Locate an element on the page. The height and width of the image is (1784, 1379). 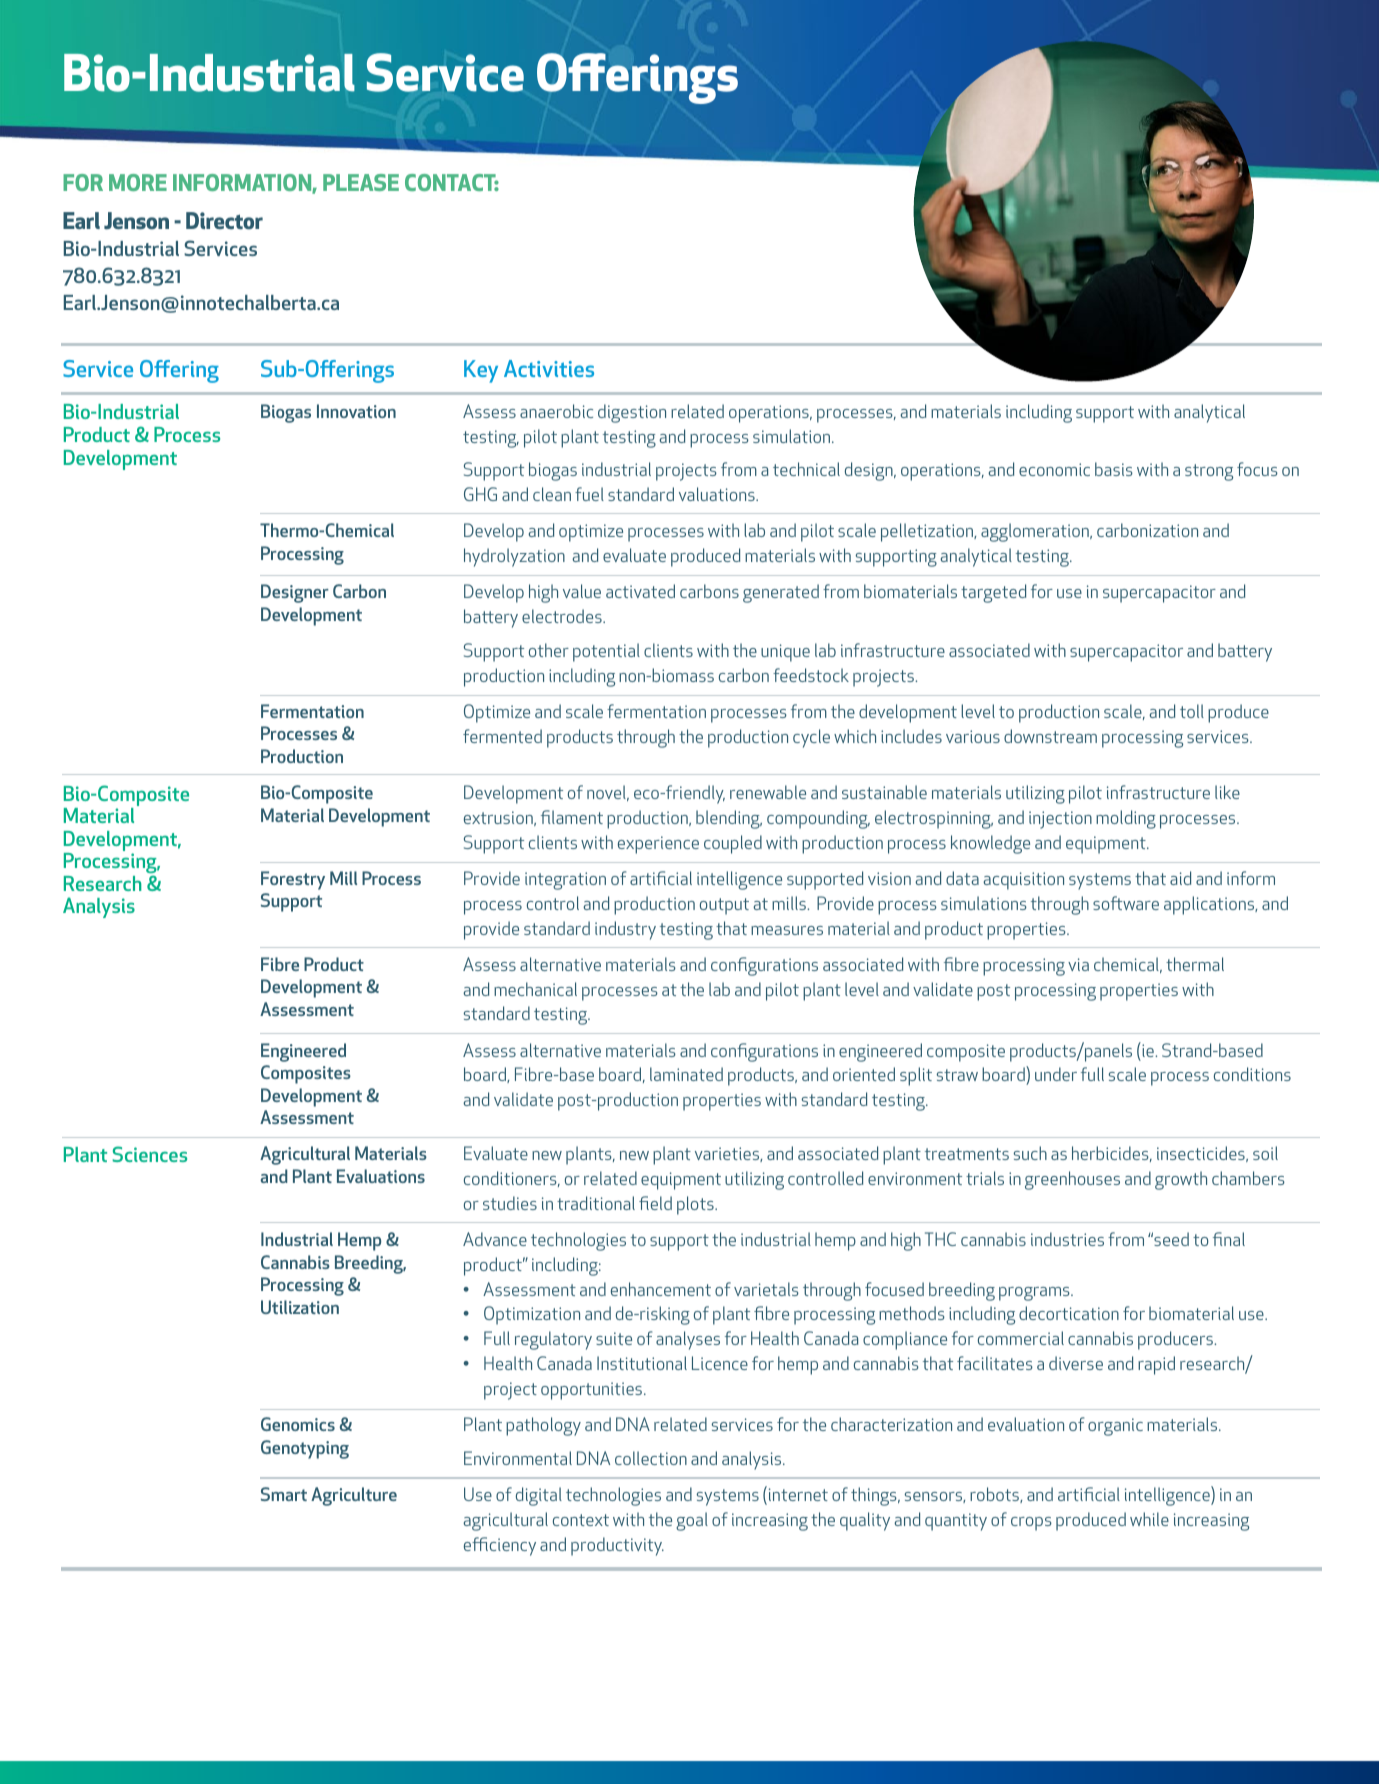
basis is located at coordinates (1114, 469).
